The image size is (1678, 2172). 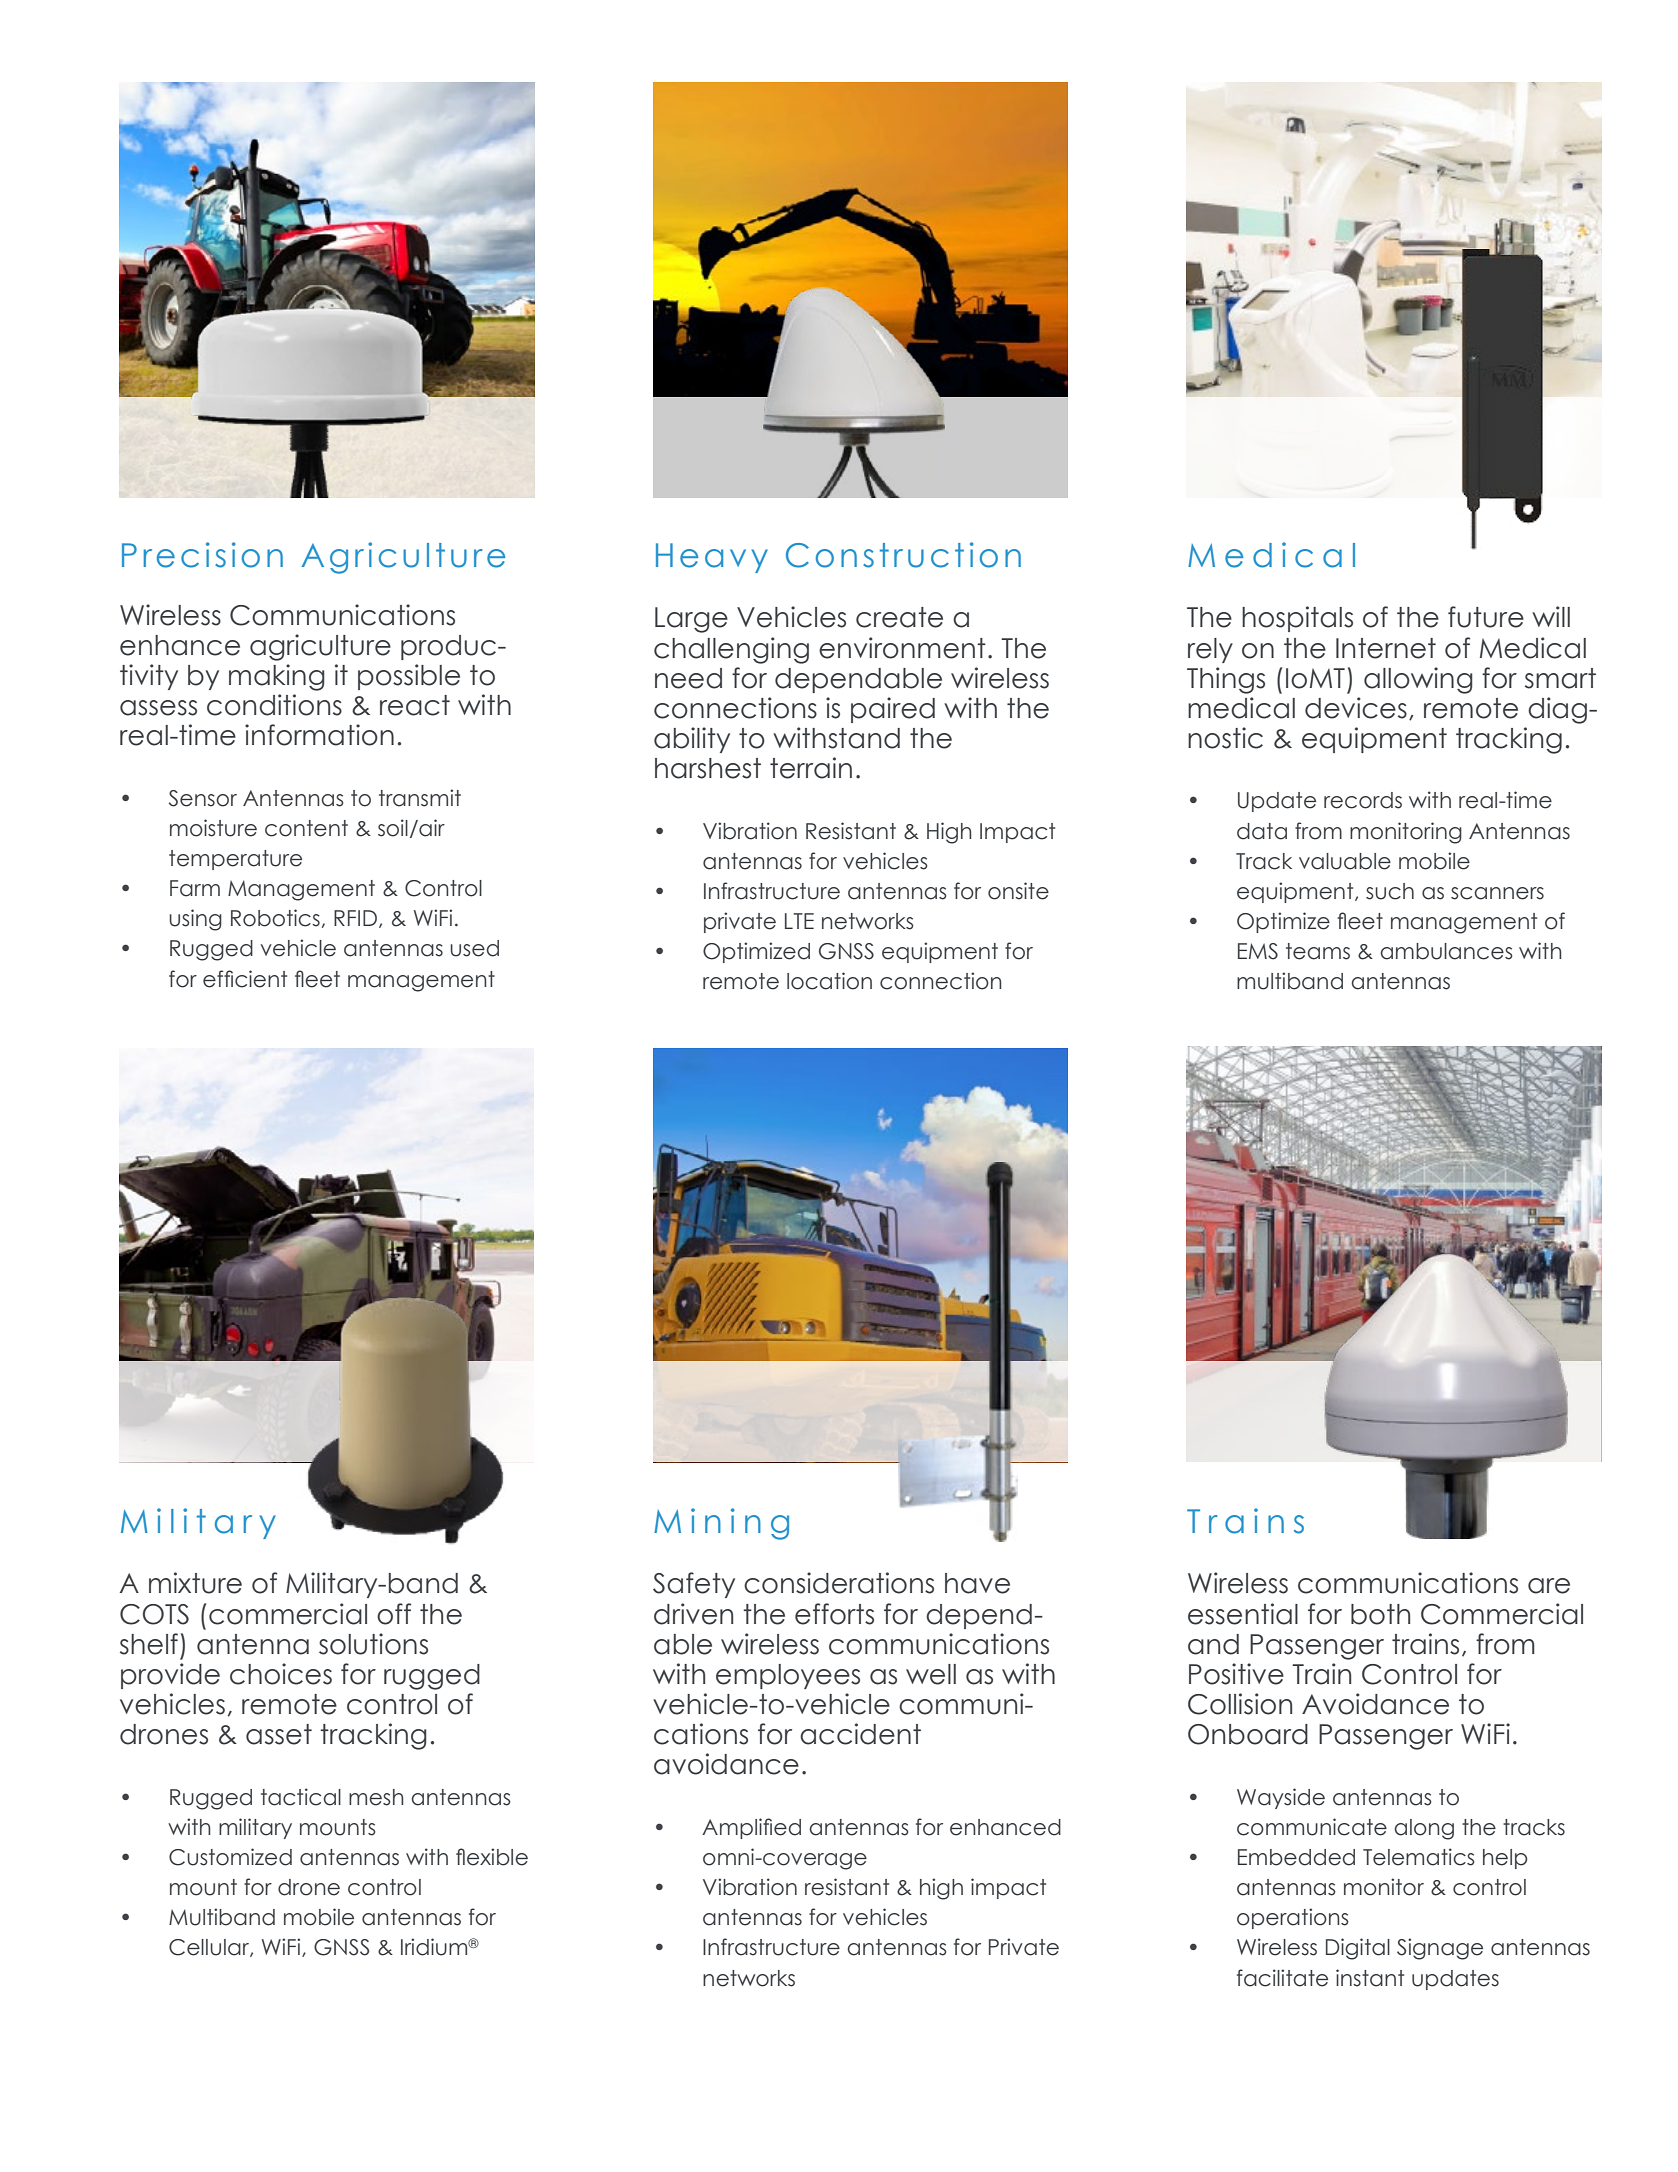 What do you see at coordinates (230, 1857) in the document?
I see `Customized` at bounding box center [230, 1857].
